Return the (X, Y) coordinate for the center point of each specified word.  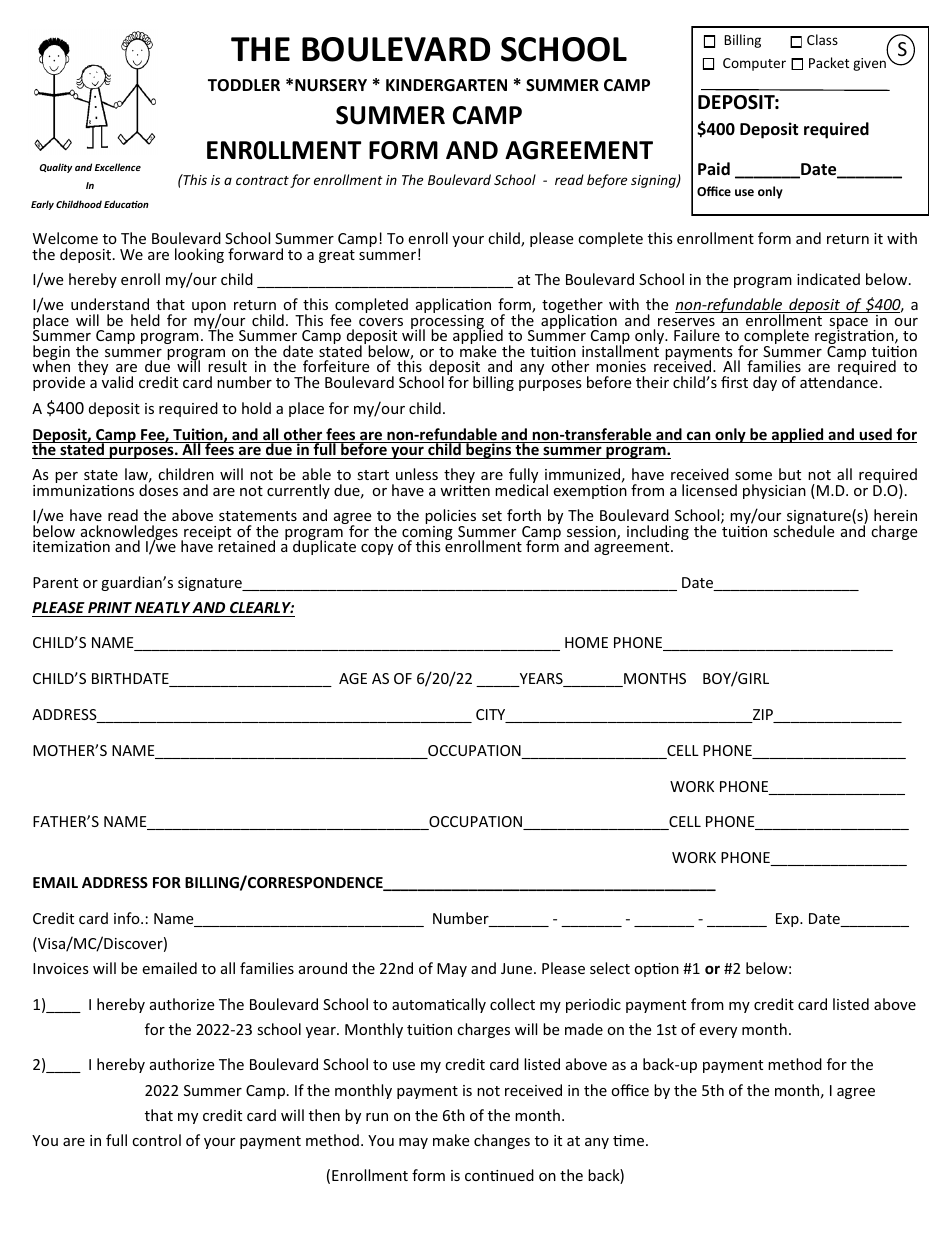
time (630, 1140)
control (156, 1140)
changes (502, 1141)
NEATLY (162, 607)
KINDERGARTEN (446, 85)
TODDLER (244, 85)
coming (427, 533)
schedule (803, 530)
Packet (829, 62)
